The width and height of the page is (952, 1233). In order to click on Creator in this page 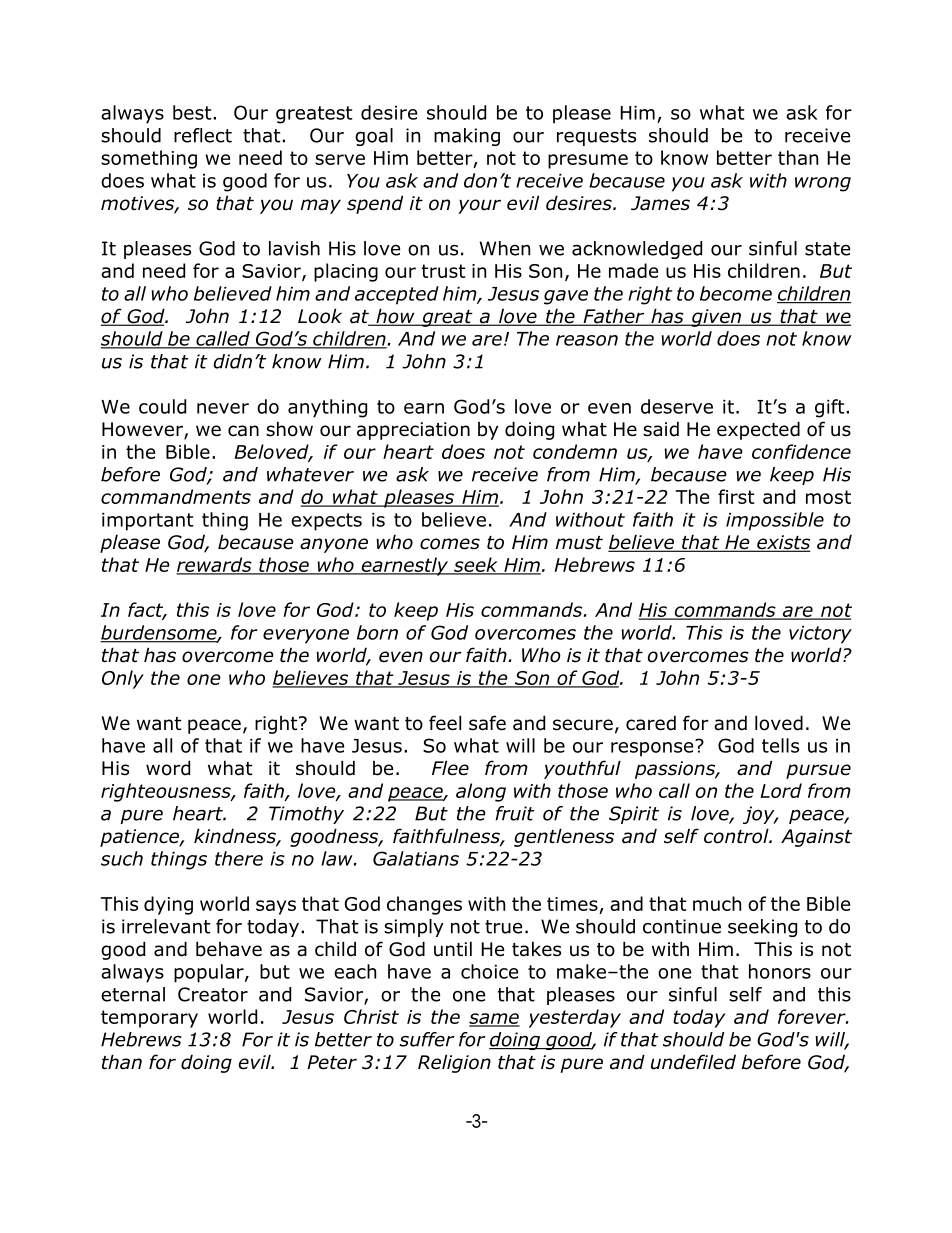, I will do `click(213, 994)`.
